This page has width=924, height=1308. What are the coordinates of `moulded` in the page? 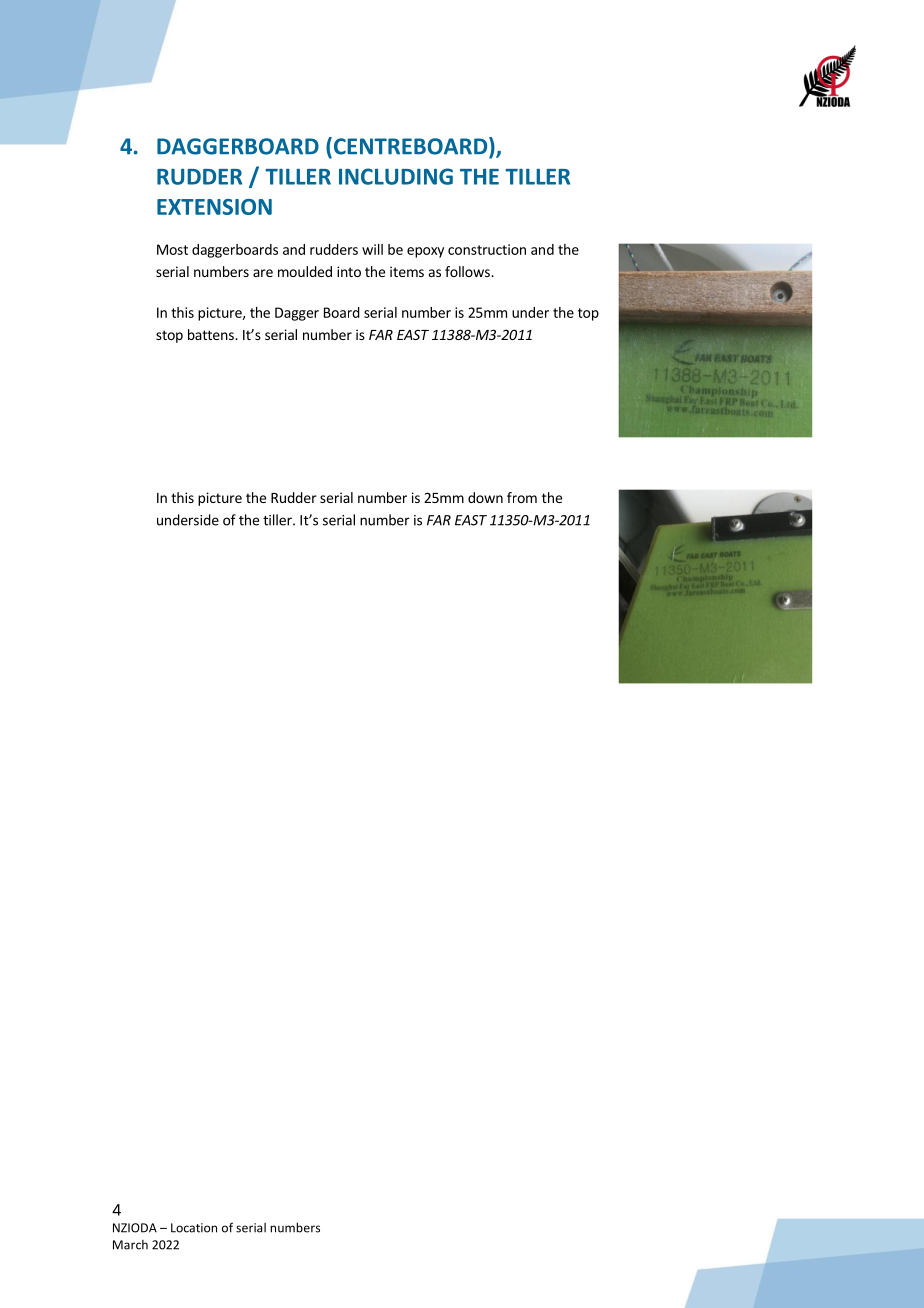 It's located at (305, 271).
